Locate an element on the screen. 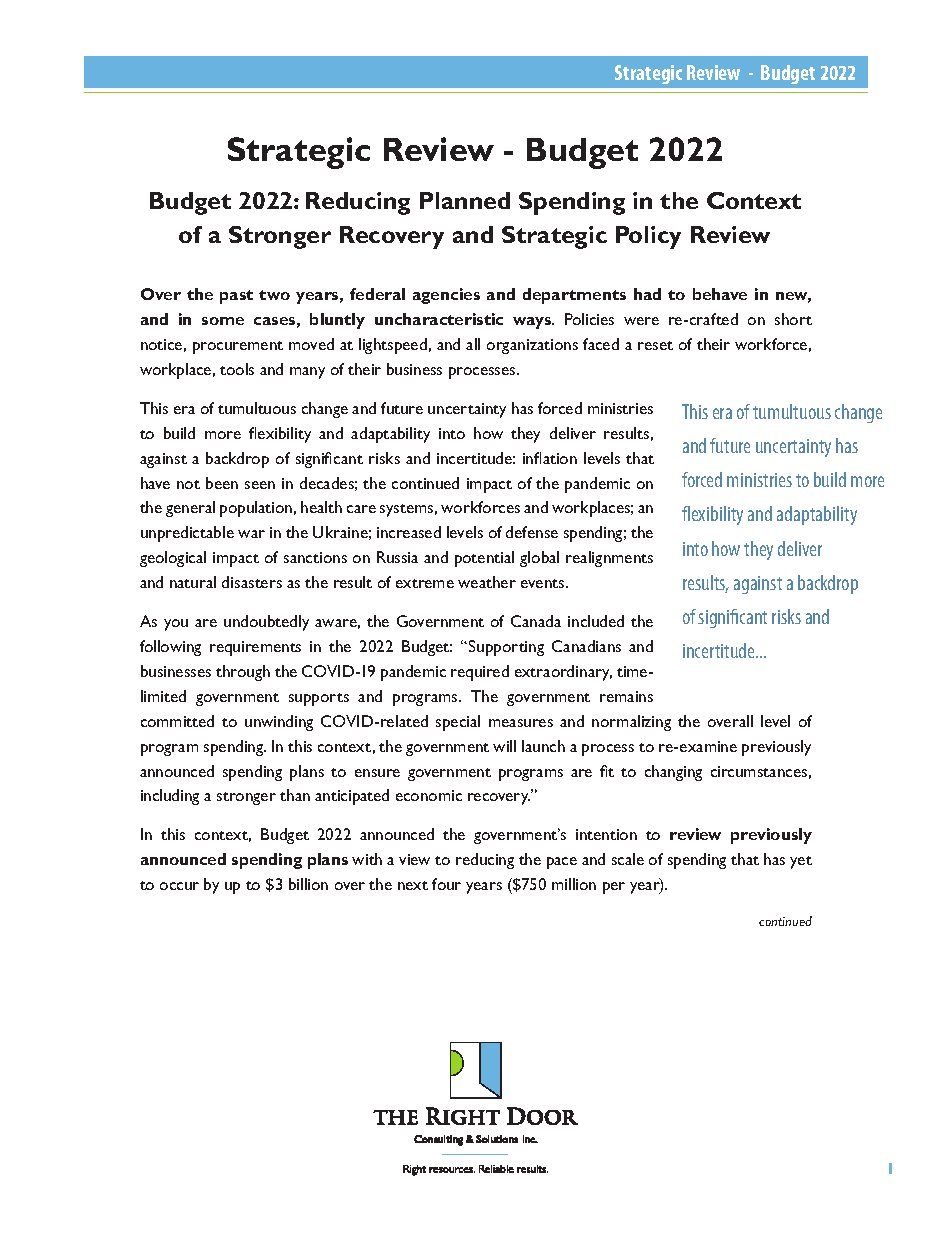 The width and height of the screenshot is (952, 1233). potential is located at coordinates (484, 559).
